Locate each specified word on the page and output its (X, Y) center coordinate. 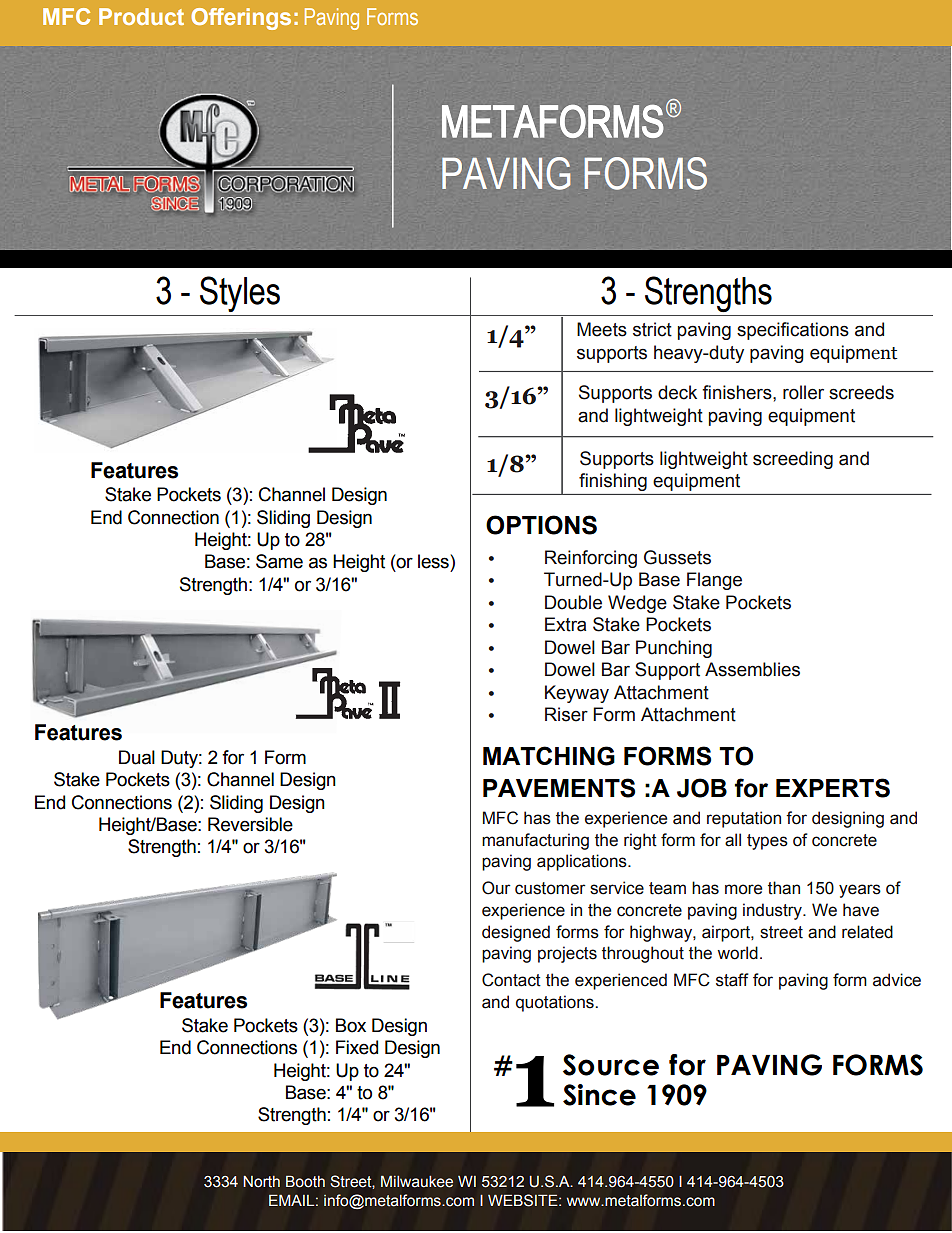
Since (599, 1095)
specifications (793, 331)
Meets (602, 329)
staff (732, 980)
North (261, 1181)
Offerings (241, 19)
